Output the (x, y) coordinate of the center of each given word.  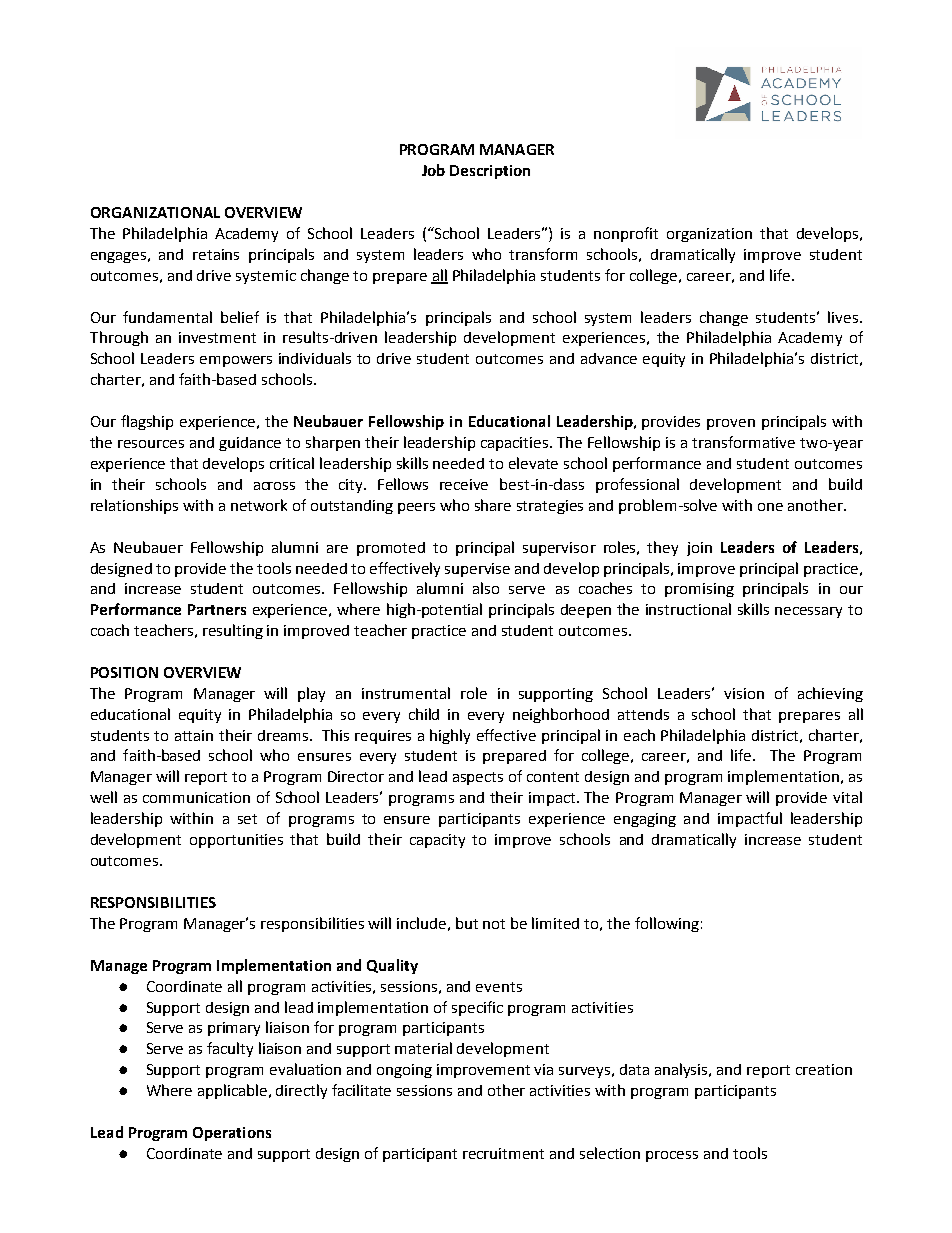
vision (744, 693)
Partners (217, 609)
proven (731, 424)
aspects (478, 778)
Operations (232, 1134)
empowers (236, 361)
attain (194, 735)
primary (234, 1029)
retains (216, 254)
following (667, 924)
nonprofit (626, 234)
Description (490, 172)
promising (699, 590)
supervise (477, 570)
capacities (516, 444)
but (467, 923)
